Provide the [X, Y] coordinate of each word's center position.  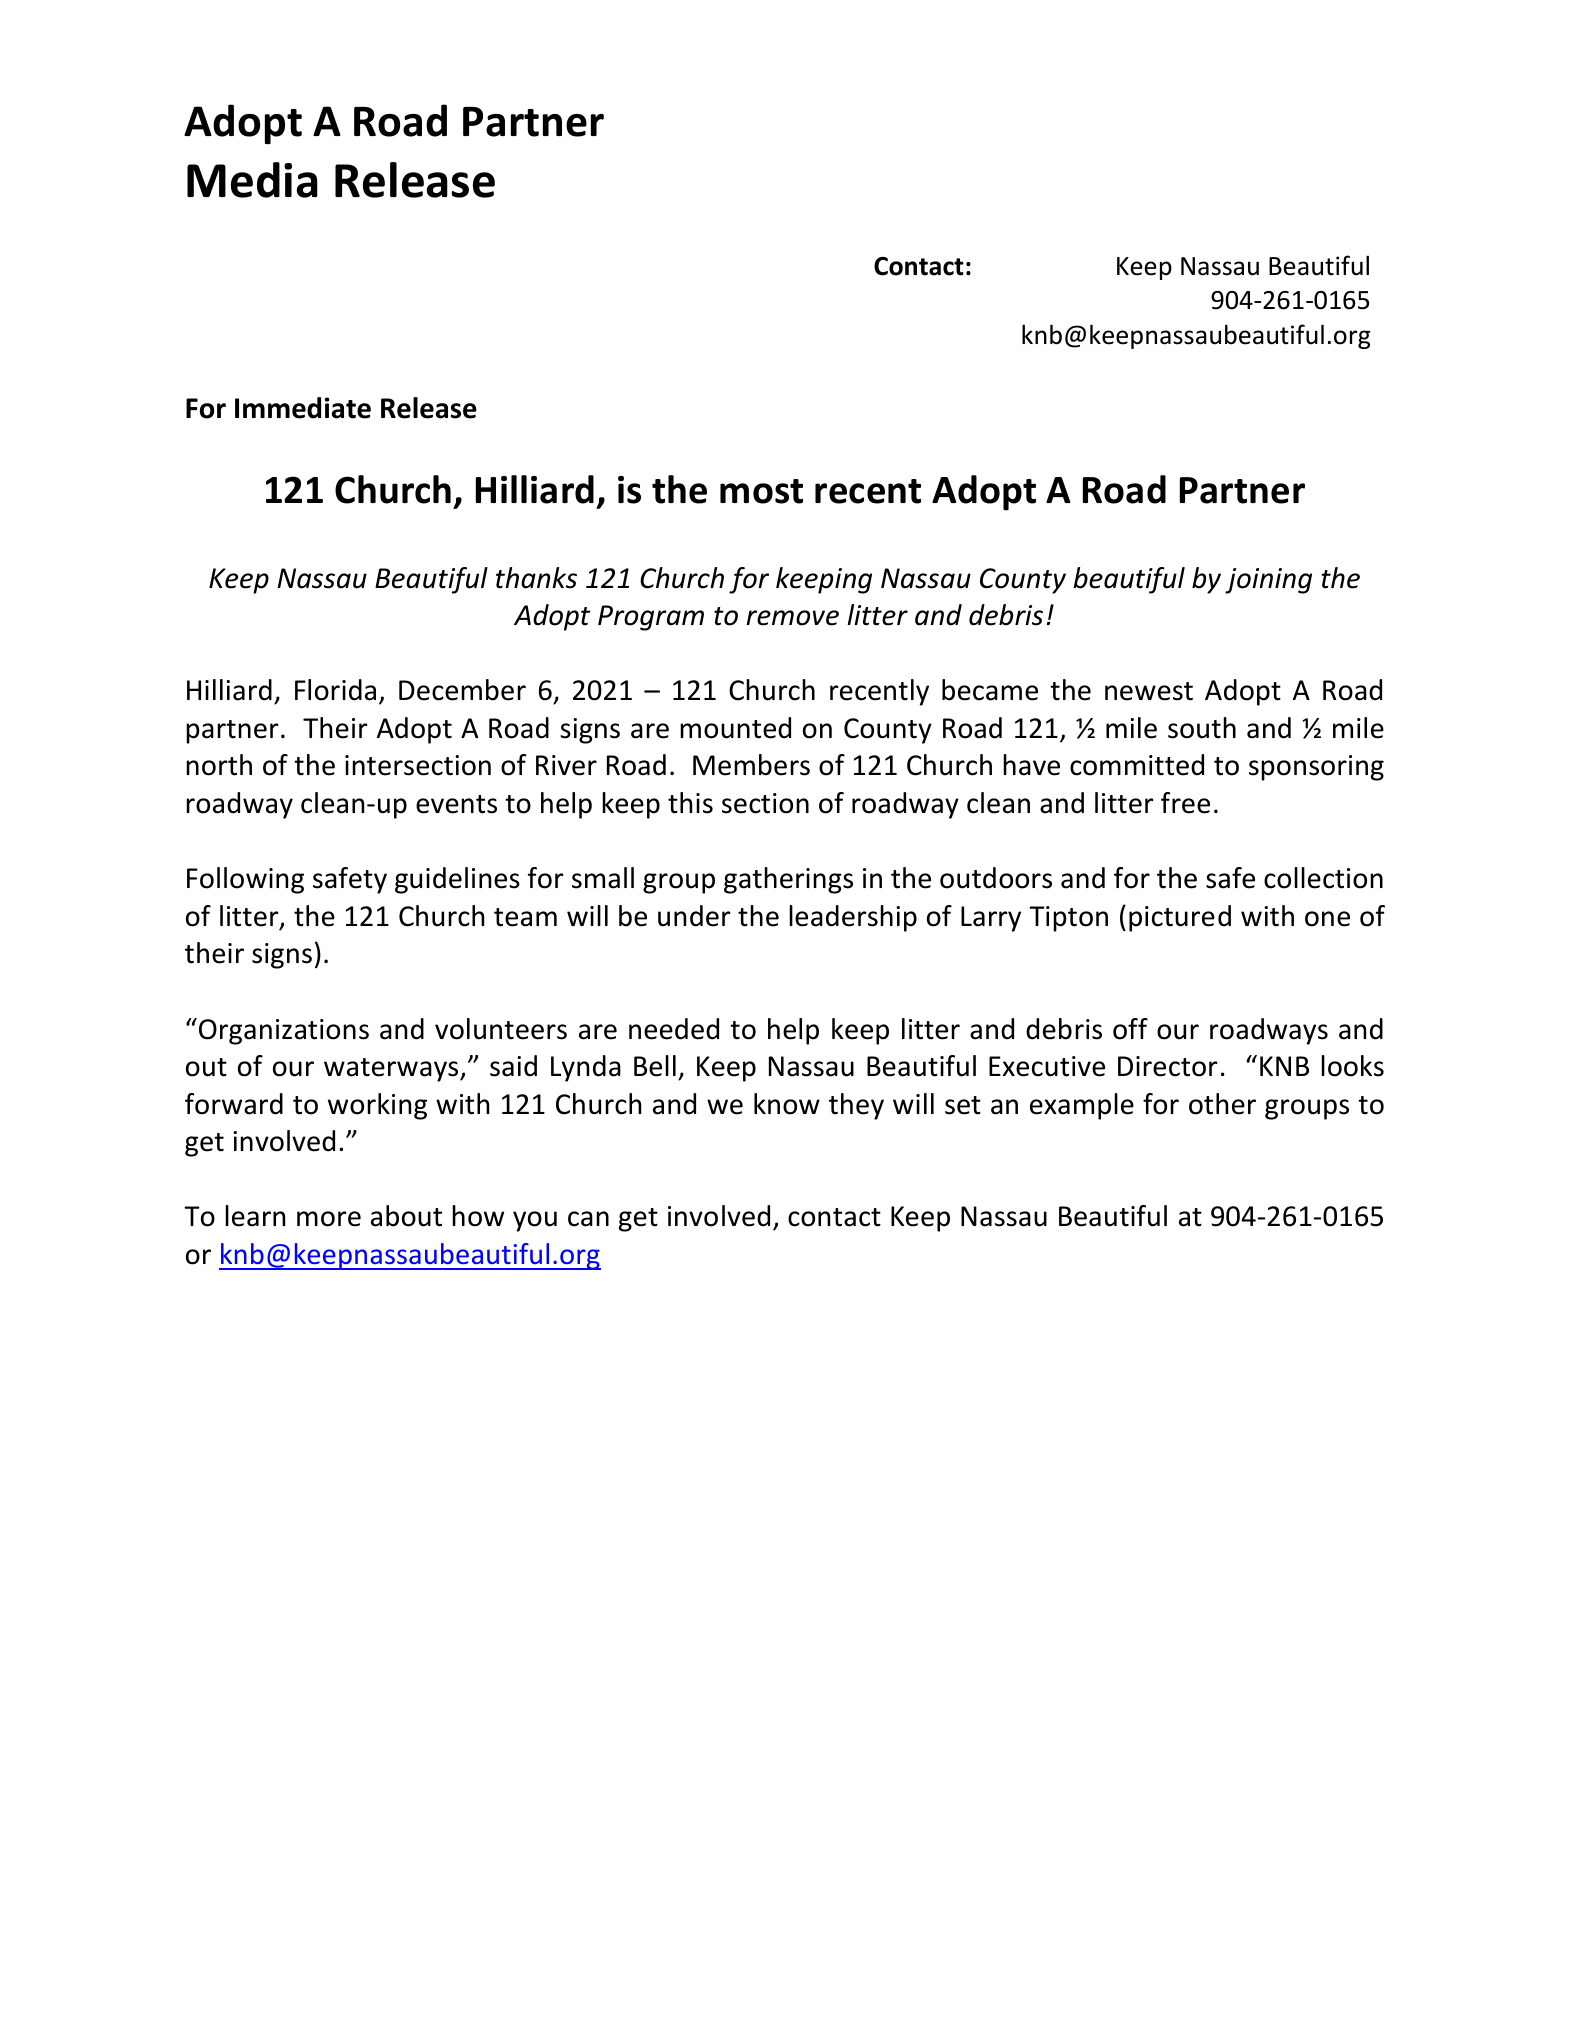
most [761, 491]
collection [1323, 878]
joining [1268, 581]
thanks [536, 578]
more [329, 1219]
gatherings [788, 880]
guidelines [457, 880]
